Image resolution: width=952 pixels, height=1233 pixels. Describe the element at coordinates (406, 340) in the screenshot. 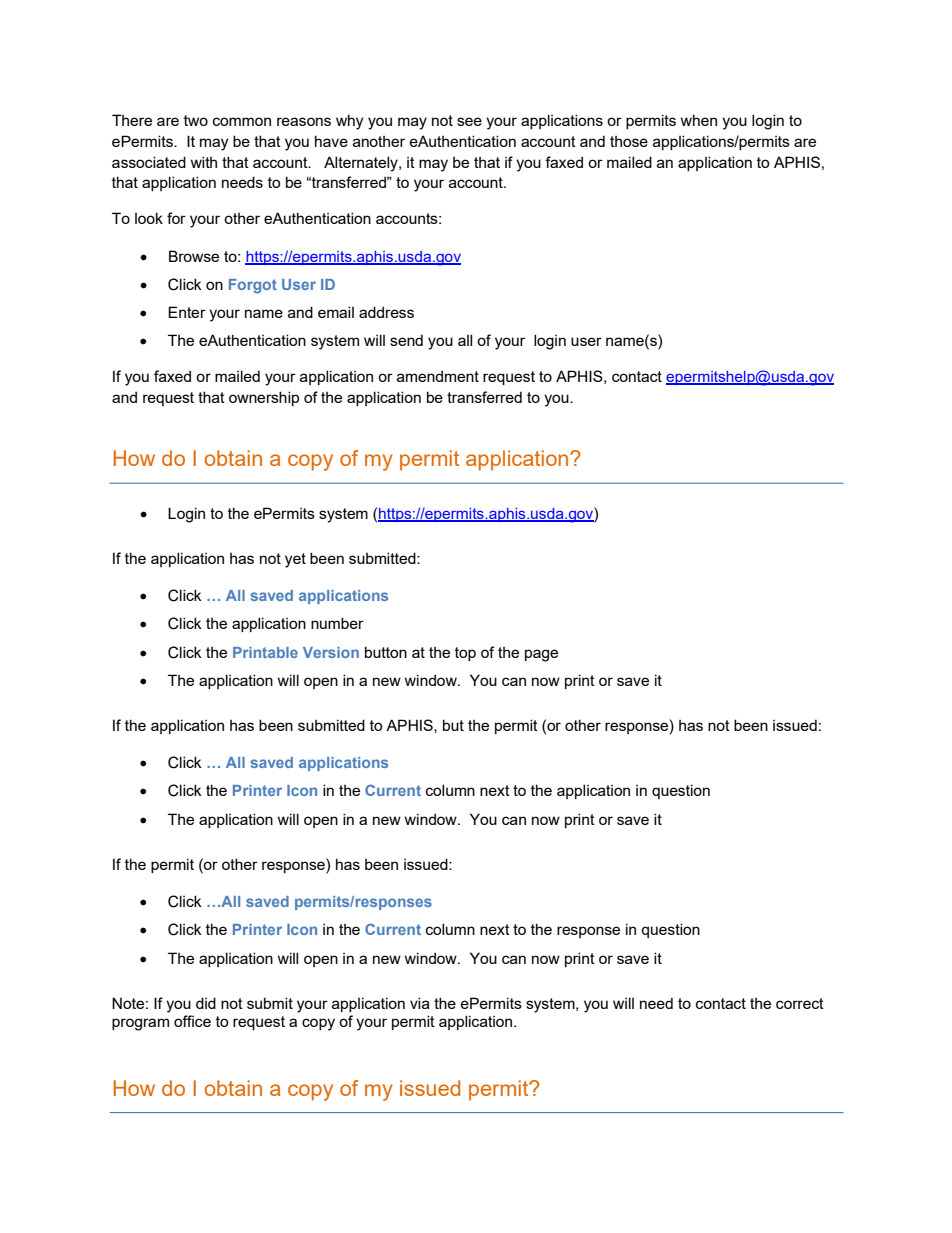

I see `send` at that location.
